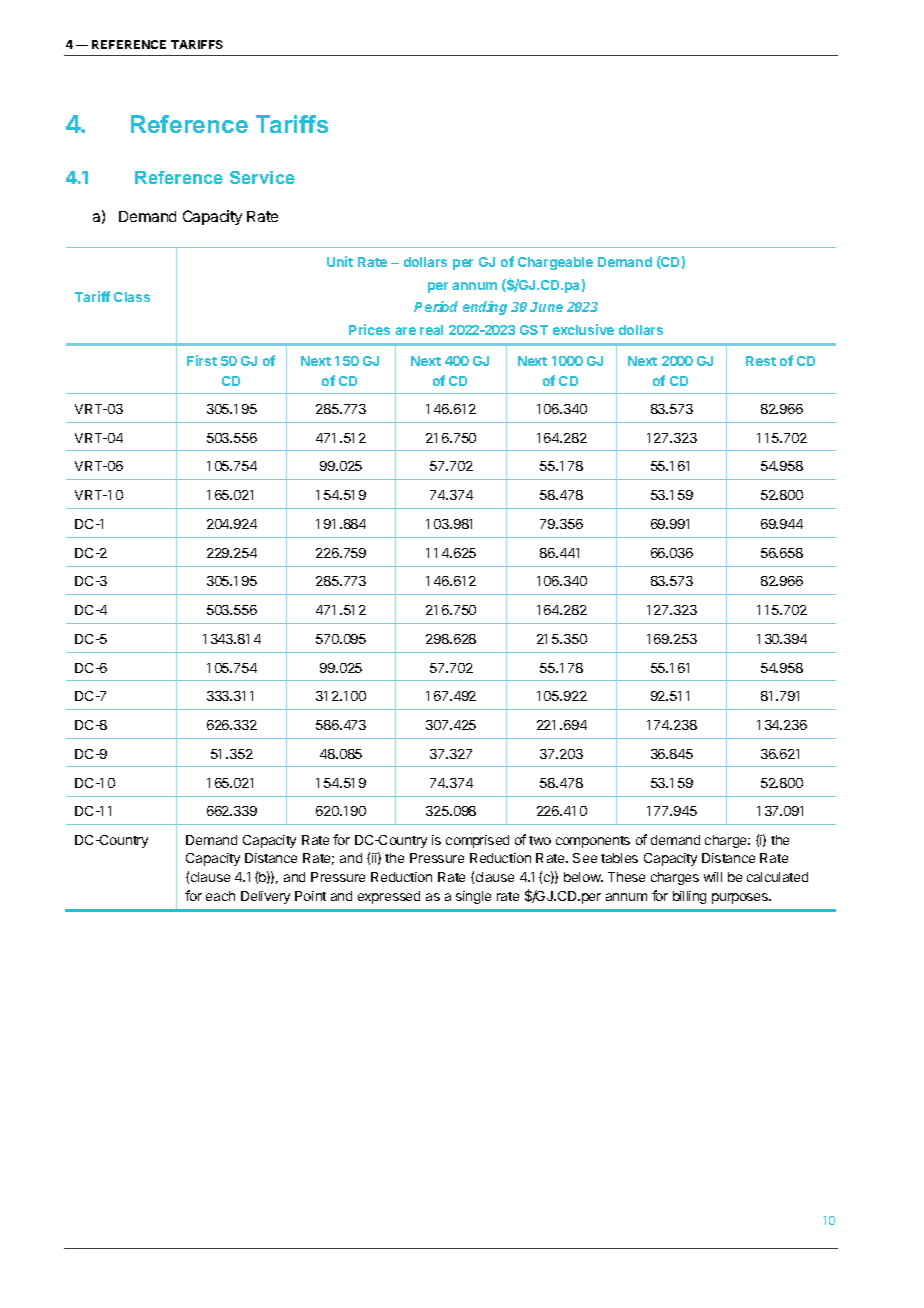 Image resolution: width=924 pixels, height=1308 pixels. Describe the element at coordinates (473, 897) in the screenshot. I see `single` at that location.
